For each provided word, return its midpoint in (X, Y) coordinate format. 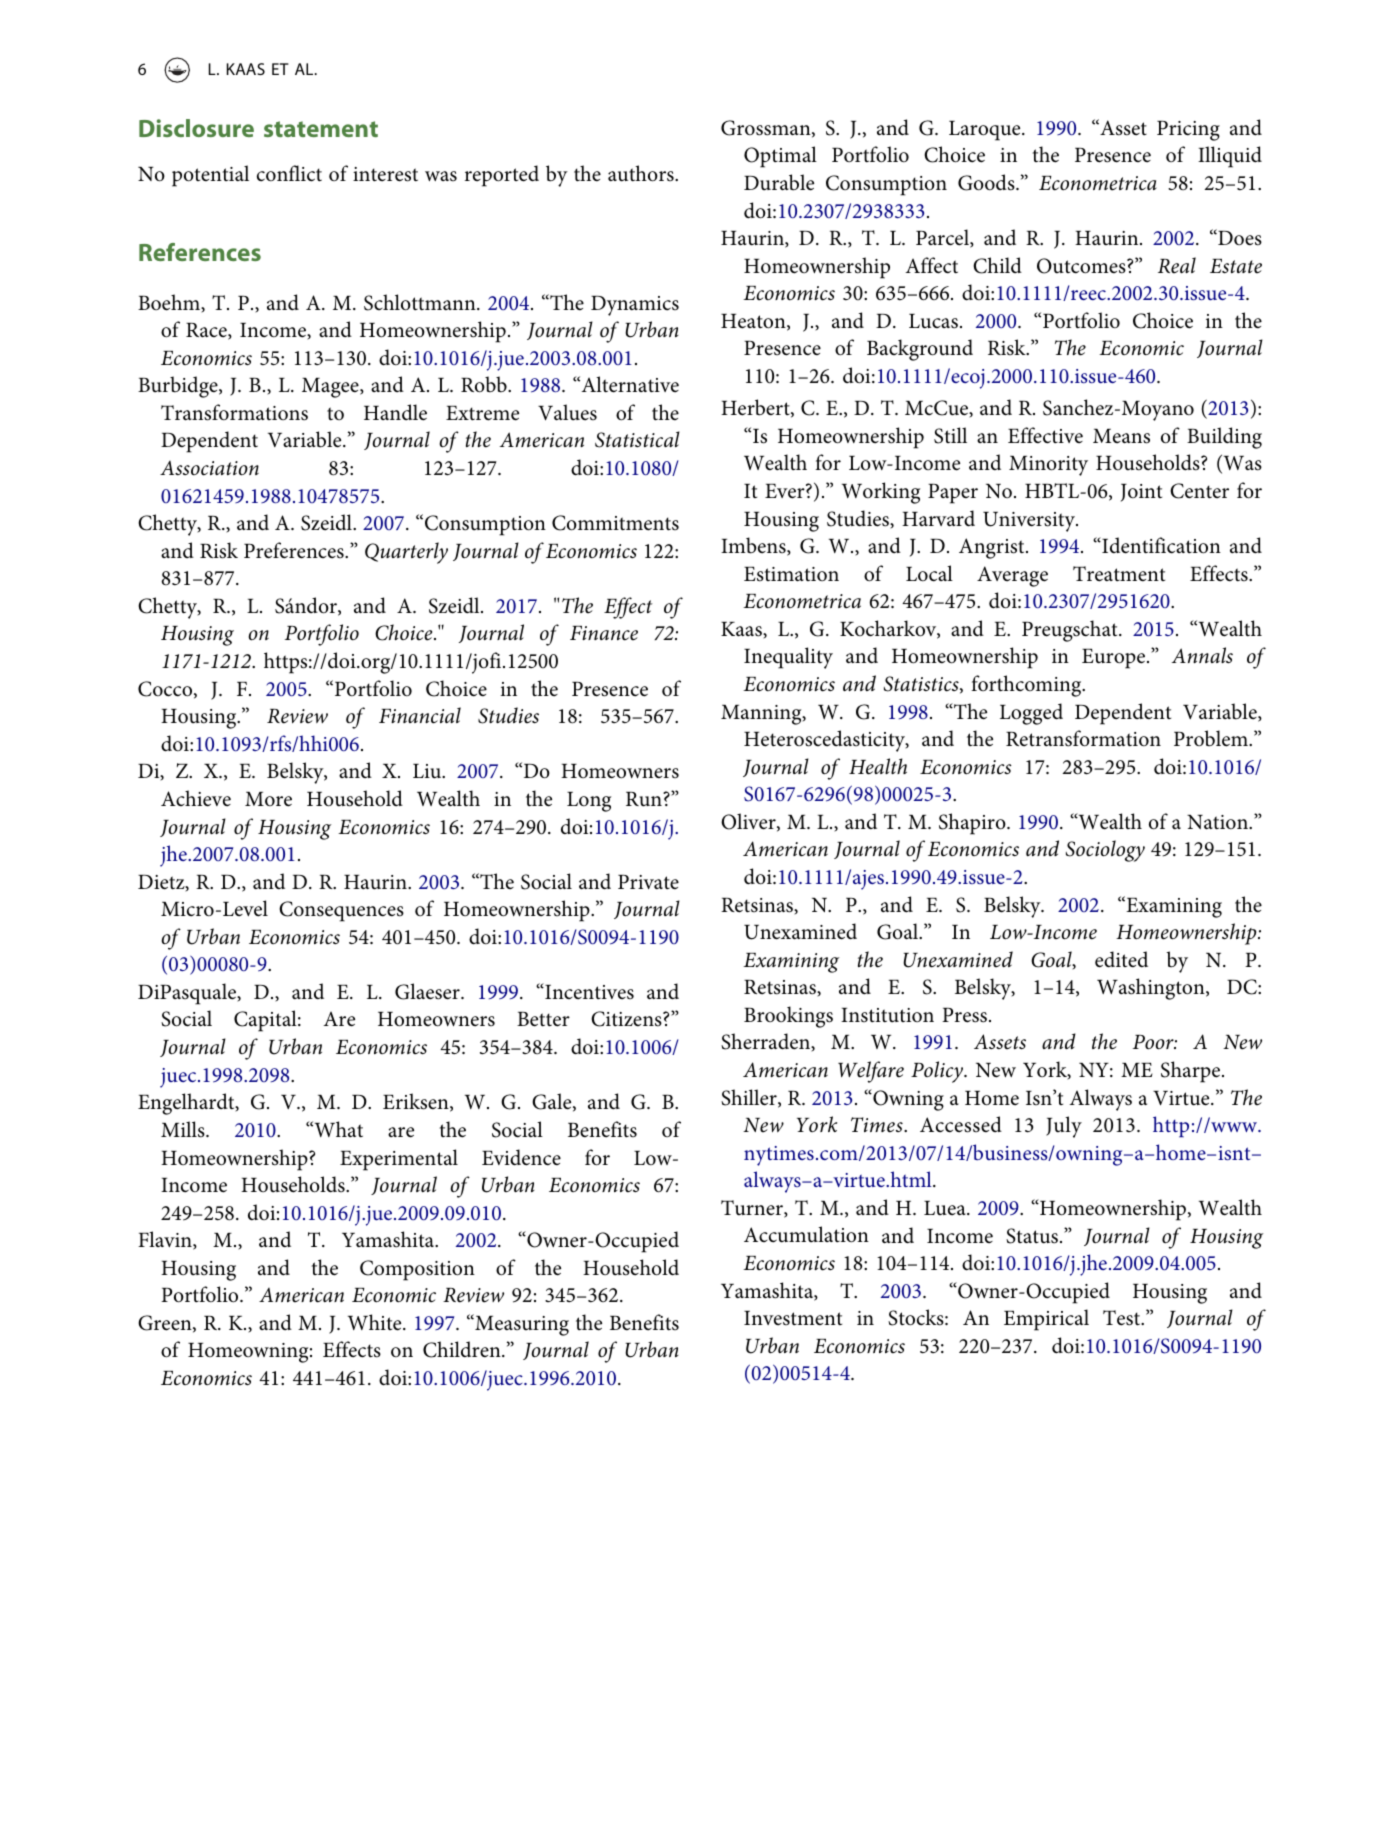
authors (642, 173)
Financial (420, 715)
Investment (793, 1318)
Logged (1031, 714)
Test (1123, 1318)
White (376, 1322)
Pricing (1188, 131)
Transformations (234, 412)
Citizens (627, 1019)
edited (1121, 959)
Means (1121, 436)
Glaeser (428, 991)
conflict (289, 173)
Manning (762, 715)
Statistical (637, 439)
